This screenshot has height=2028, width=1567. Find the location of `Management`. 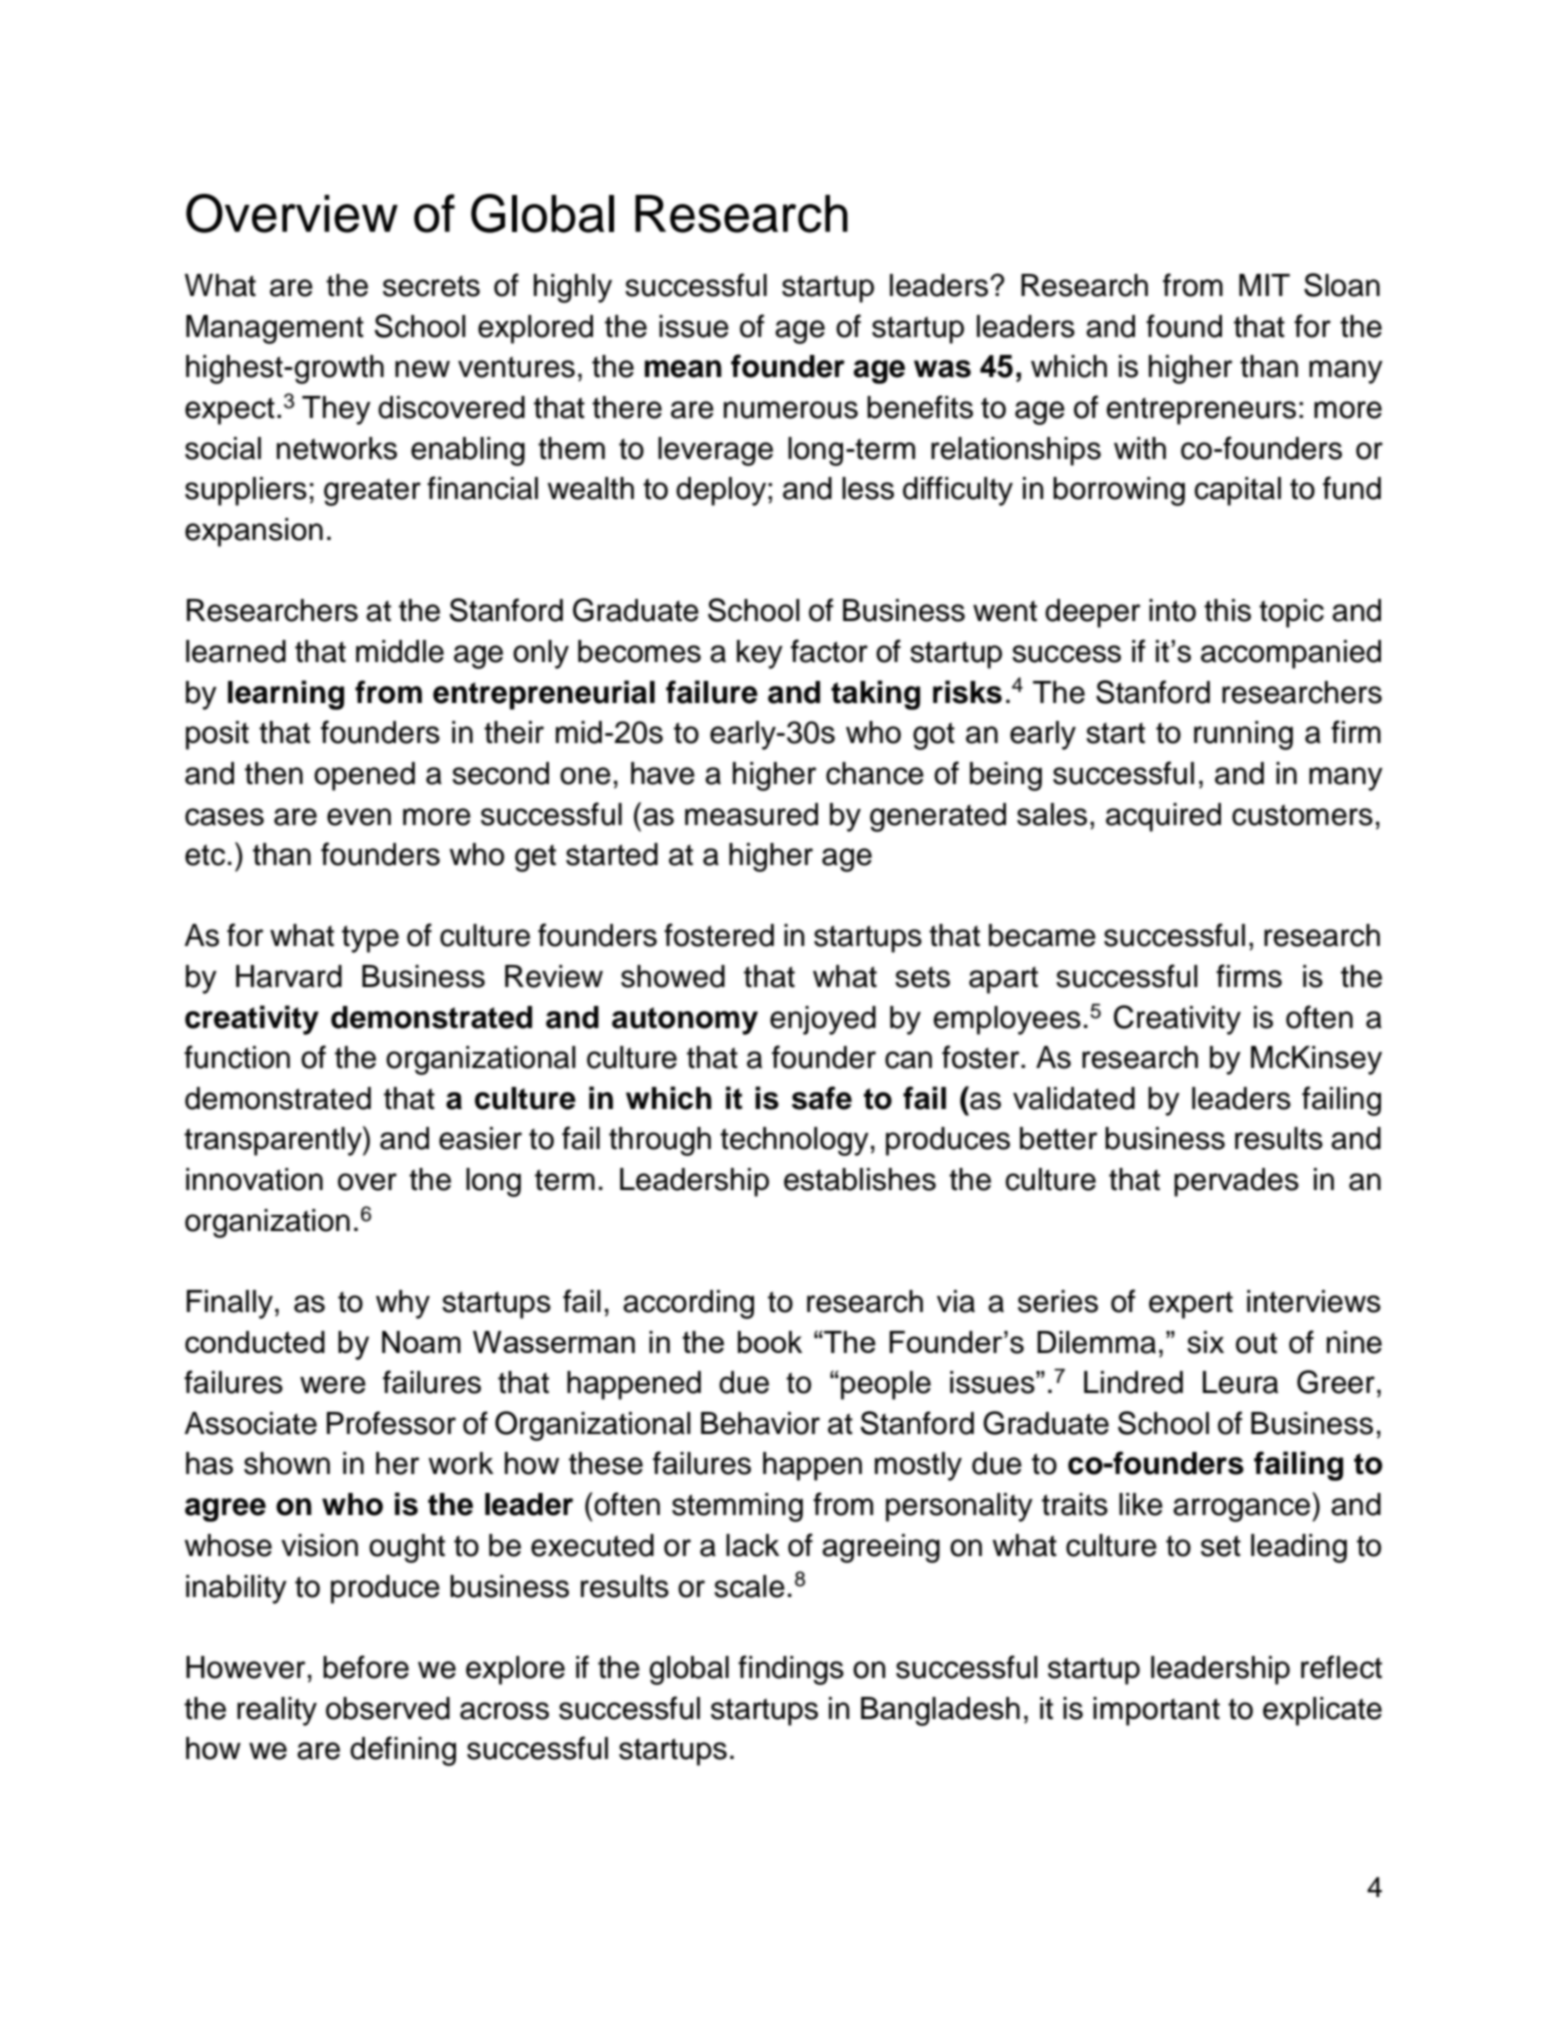

Management is located at coordinates (275, 329).
